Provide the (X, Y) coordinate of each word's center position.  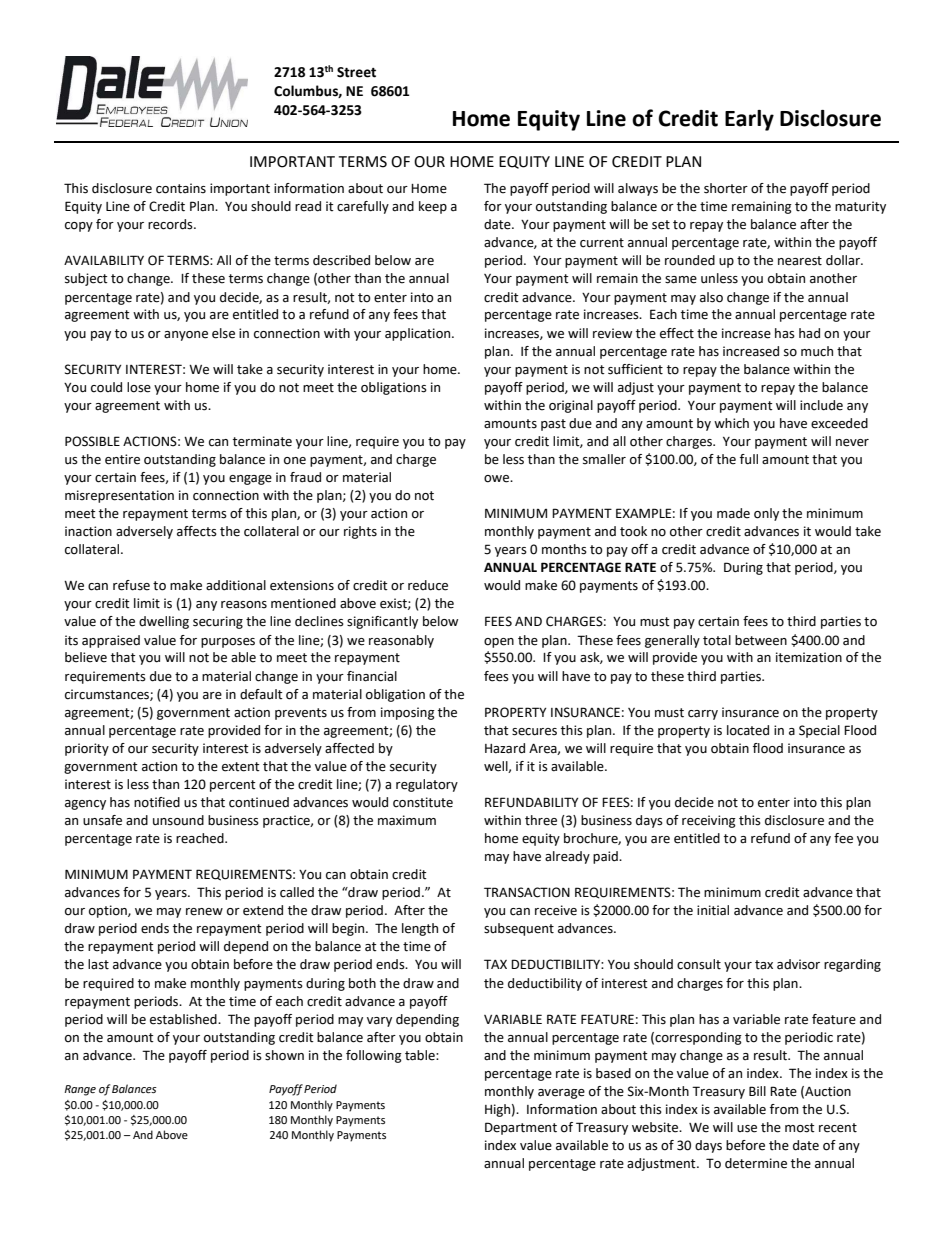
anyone (186, 336)
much (817, 351)
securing (218, 622)
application (419, 334)
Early (749, 120)
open (499, 643)
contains (181, 188)
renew (204, 912)
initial (713, 910)
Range (80, 1090)
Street (356, 72)
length (420, 929)
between (761, 640)
